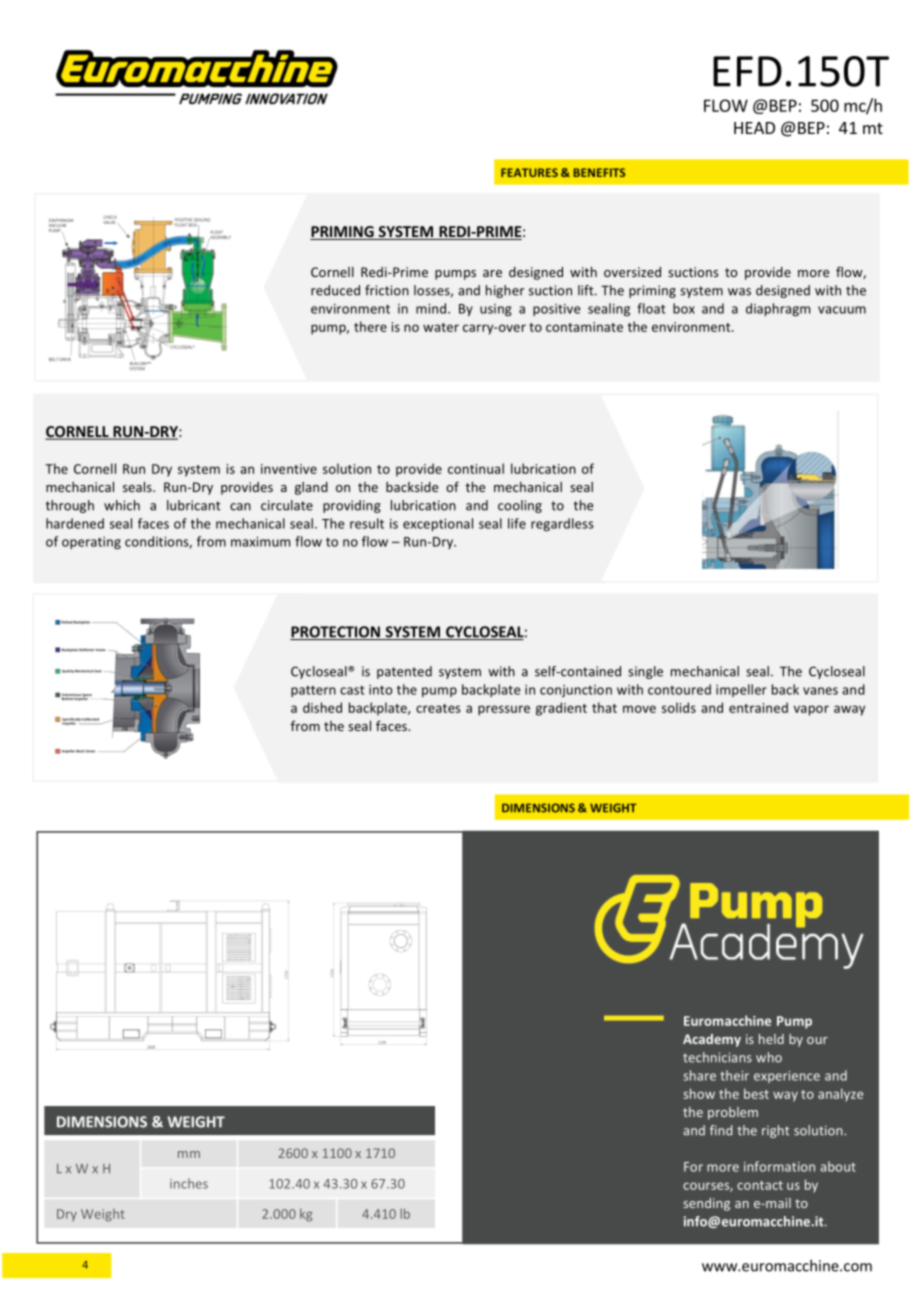  I want to click on HEAD, so click(754, 128).
